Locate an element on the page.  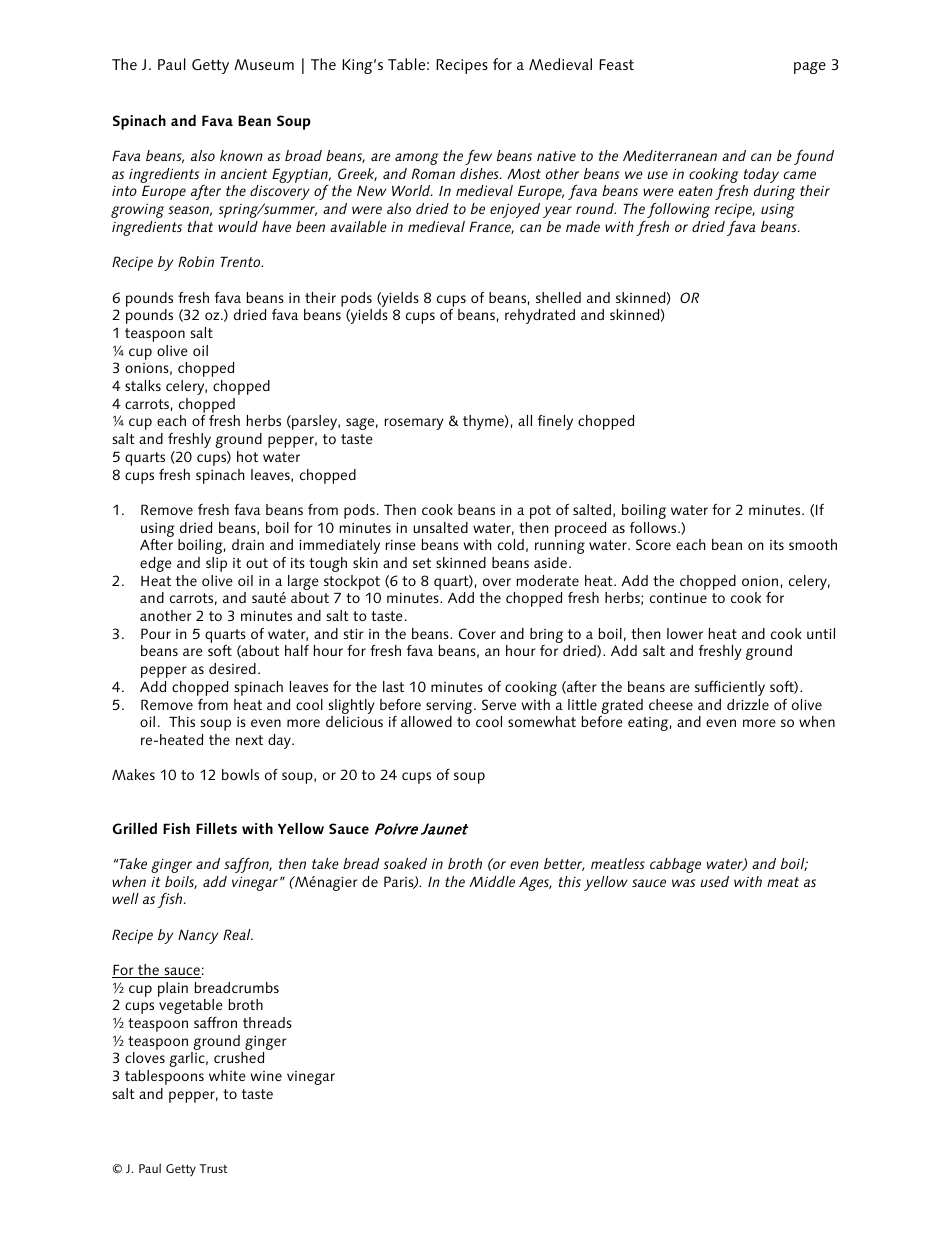
lower is located at coordinates (685, 633).
